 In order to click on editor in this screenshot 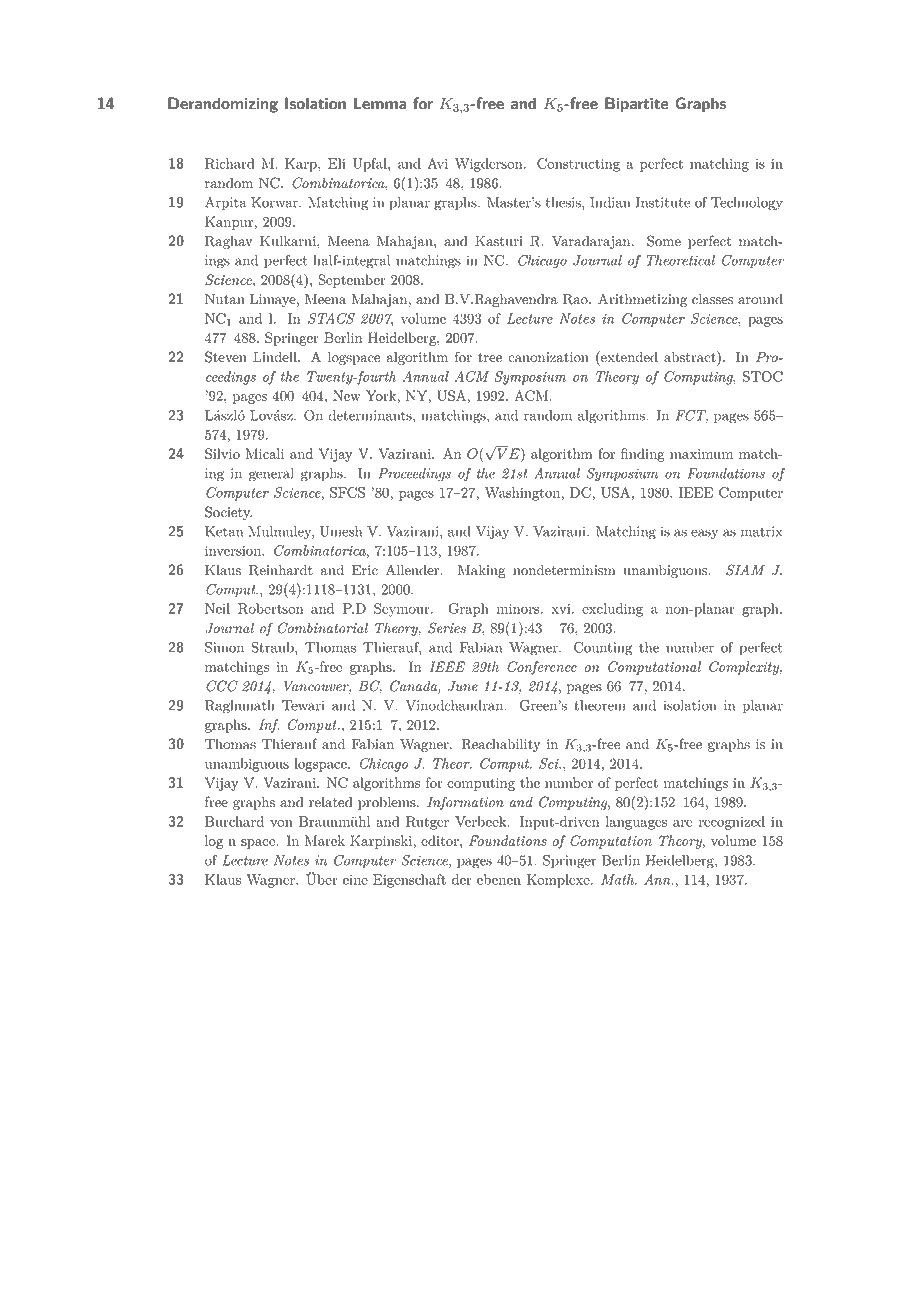, I will do `click(441, 840)`.
